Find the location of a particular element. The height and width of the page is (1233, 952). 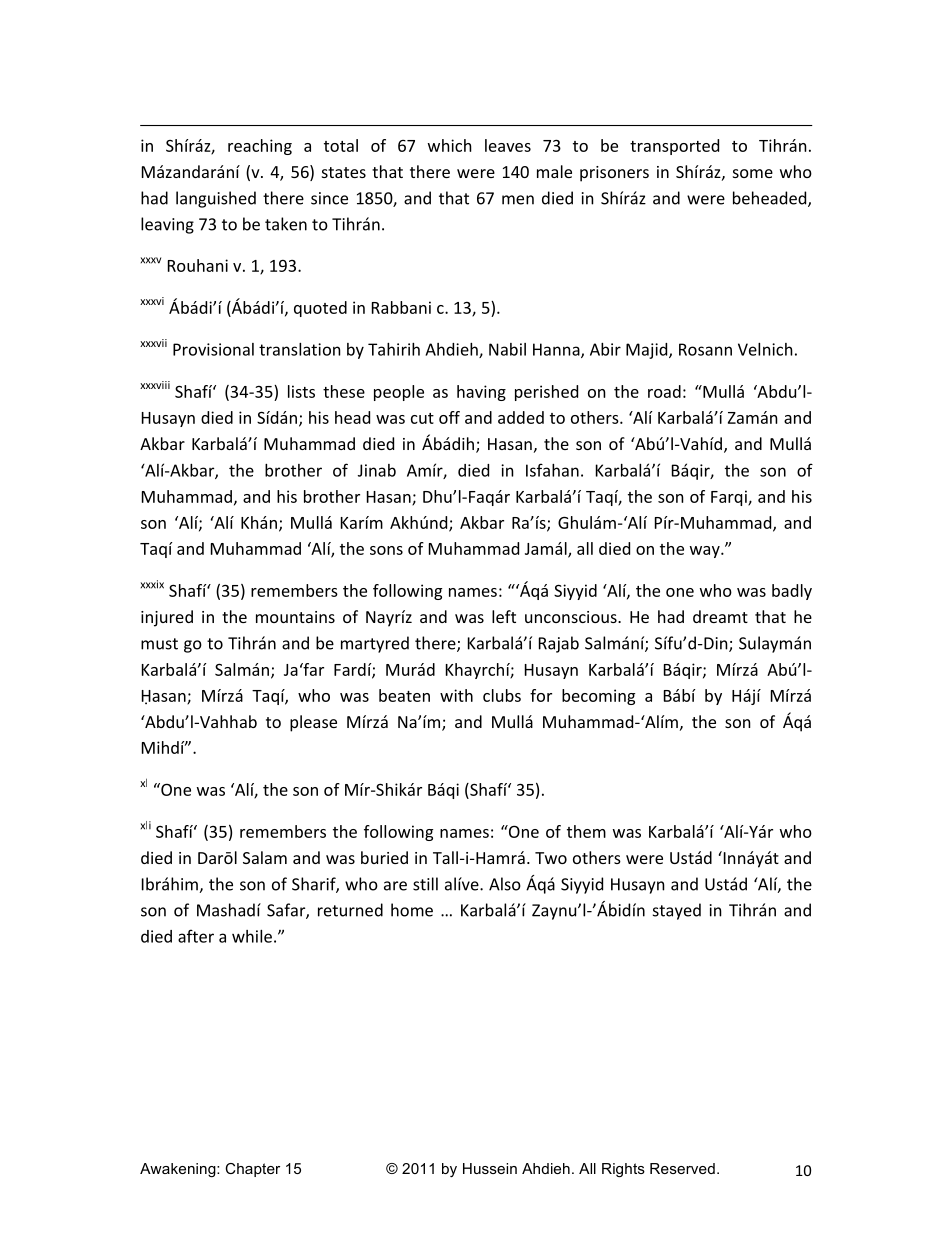

please is located at coordinates (313, 723).
